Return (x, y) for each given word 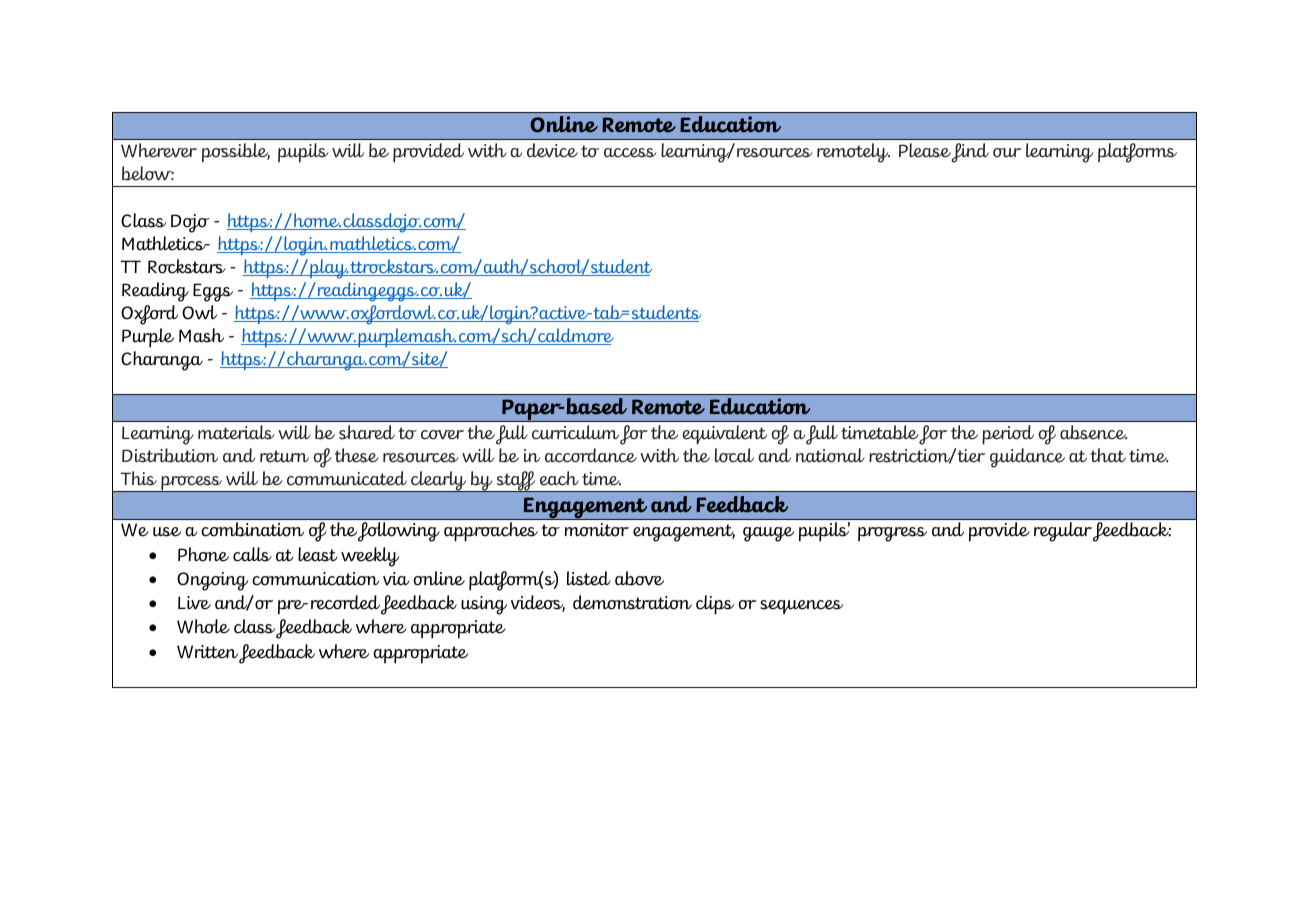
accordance (591, 455)
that (1108, 455)
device (552, 150)
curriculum (575, 432)
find (970, 153)
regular (1063, 532)
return (284, 456)
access (630, 153)
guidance (1027, 458)
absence (1093, 432)
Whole (203, 626)
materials (236, 432)
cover (442, 435)
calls (252, 554)
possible (236, 153)
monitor (597, 530)
